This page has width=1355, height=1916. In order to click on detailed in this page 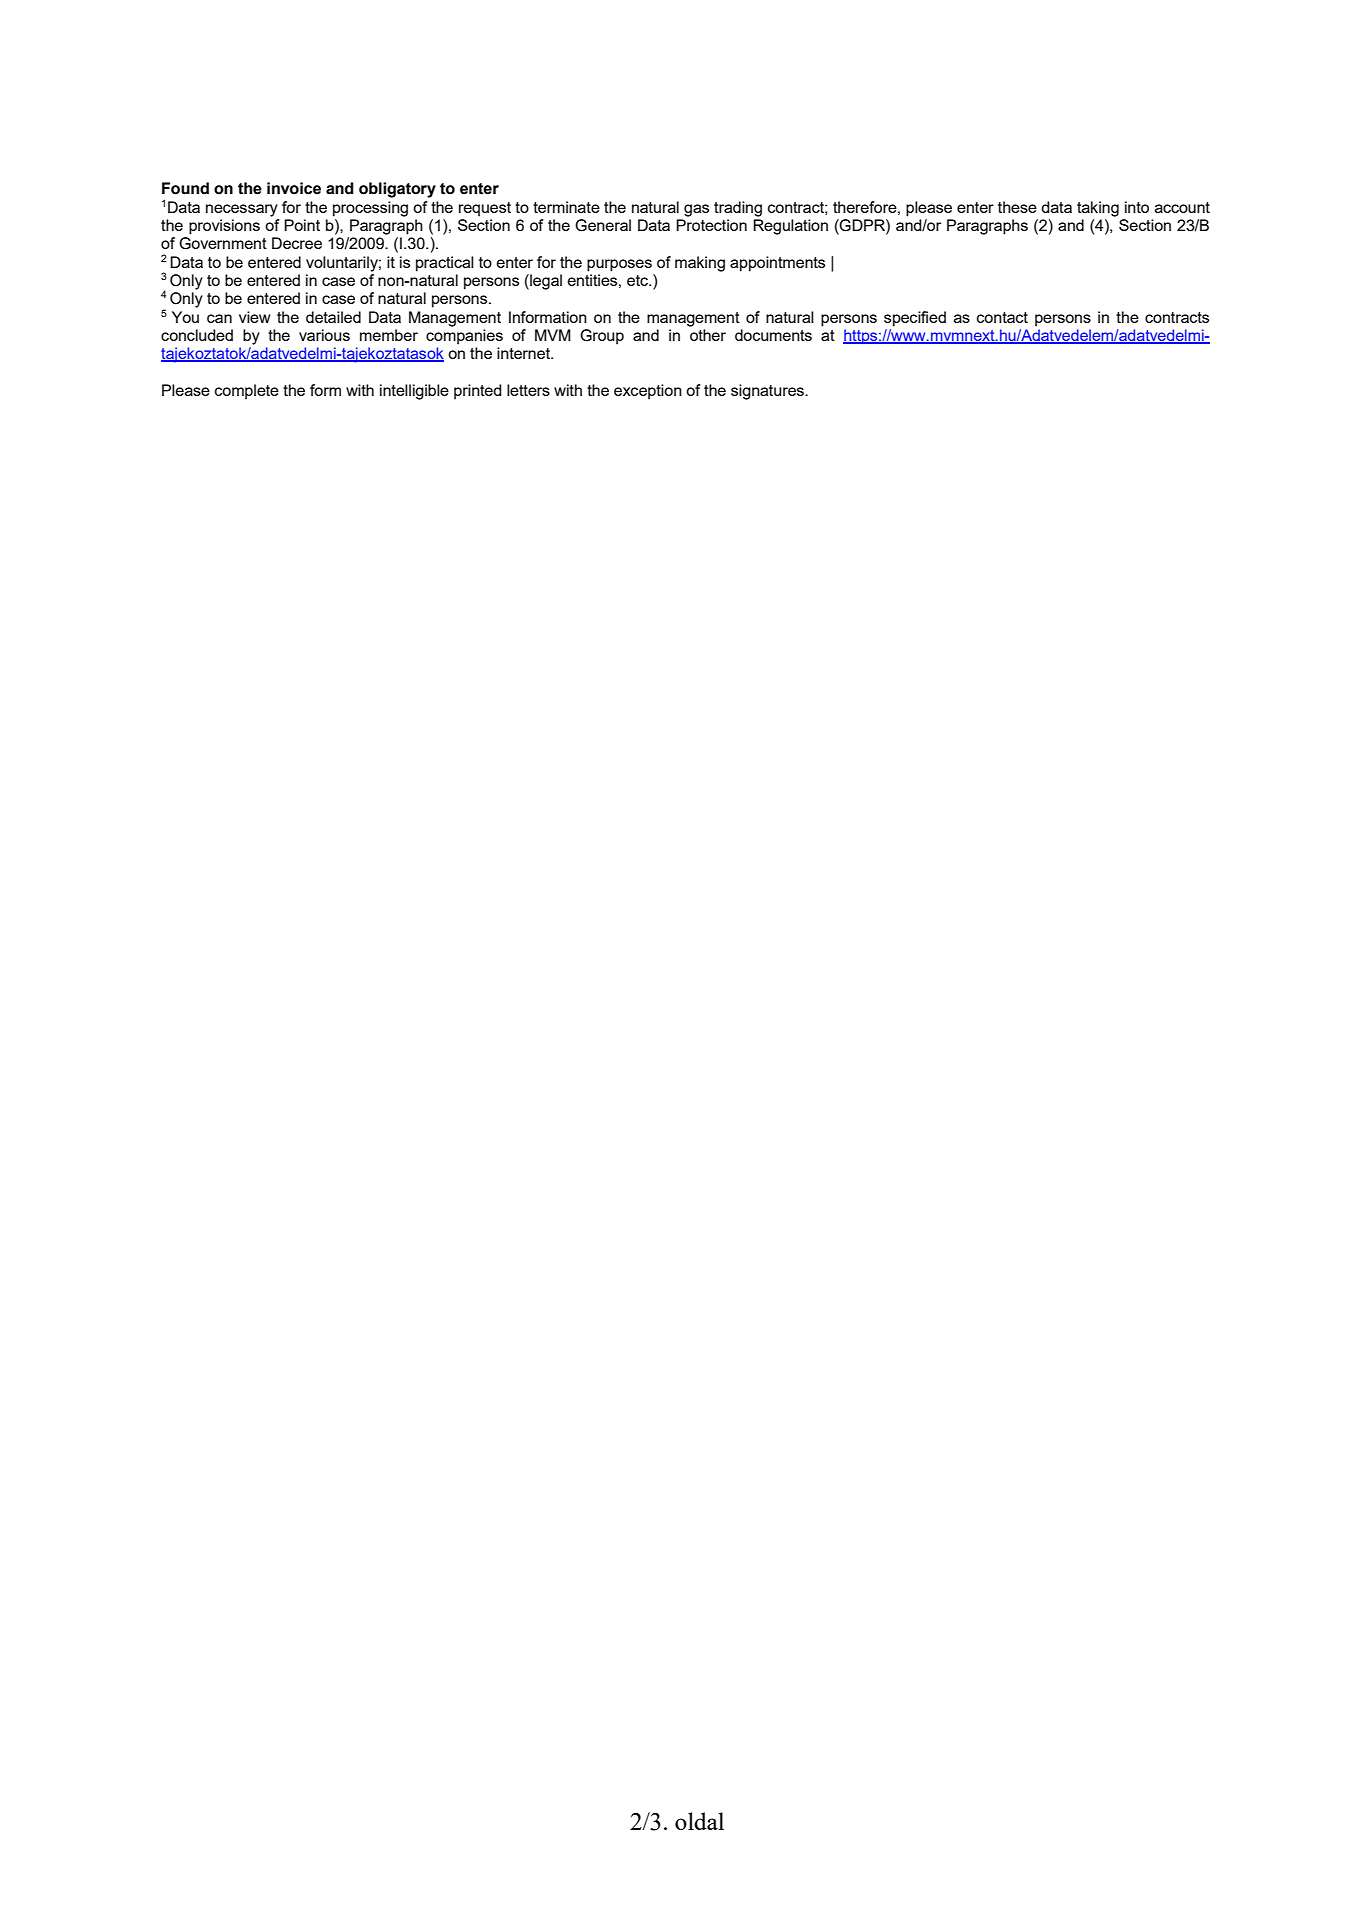, I will do `click(333, 317)`.
